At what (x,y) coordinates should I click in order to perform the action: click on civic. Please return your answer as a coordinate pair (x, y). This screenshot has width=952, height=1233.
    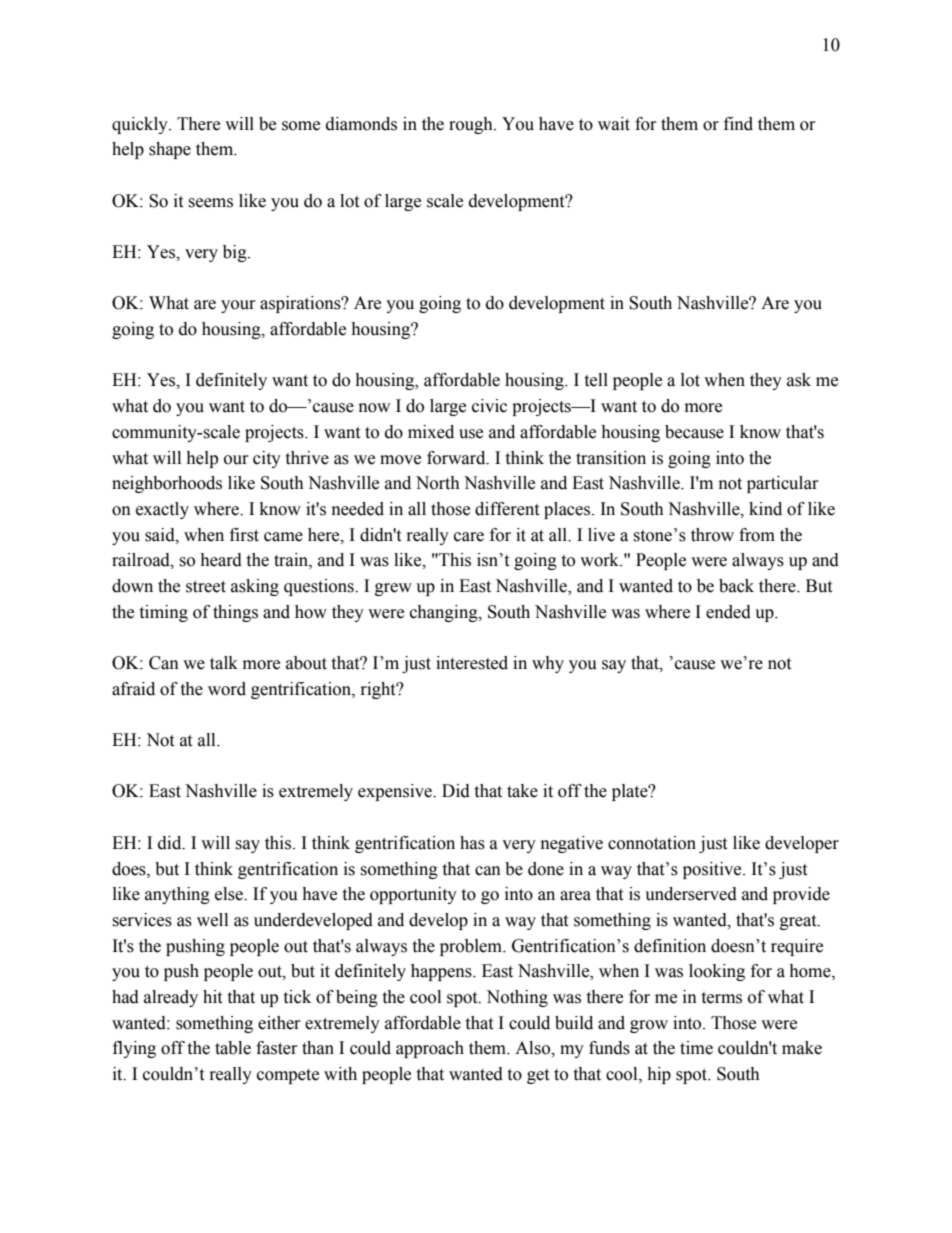
    Looking at the image, I should click on (489, 406).
